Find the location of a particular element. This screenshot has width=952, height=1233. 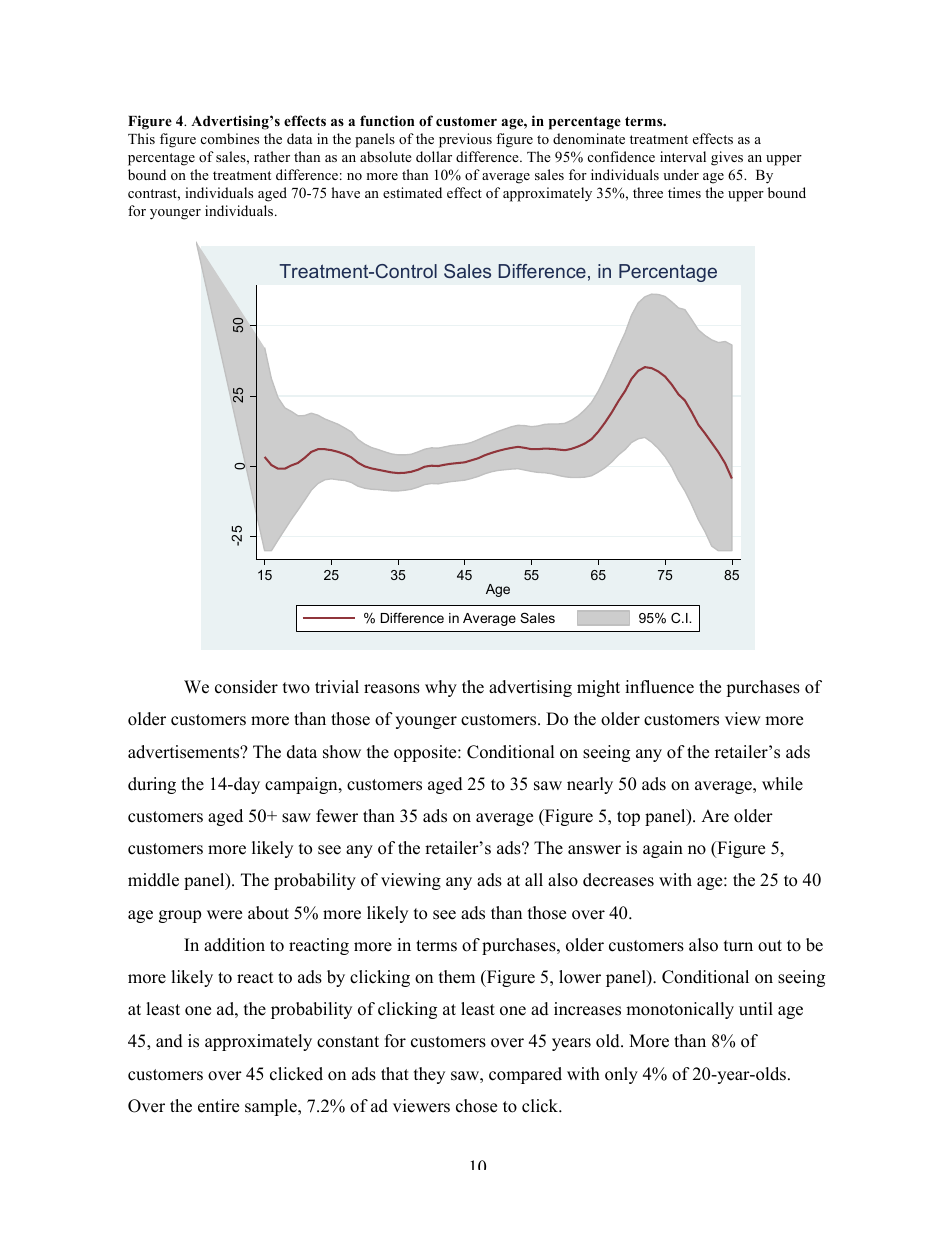

previous is located at coordinates (465, 140).
